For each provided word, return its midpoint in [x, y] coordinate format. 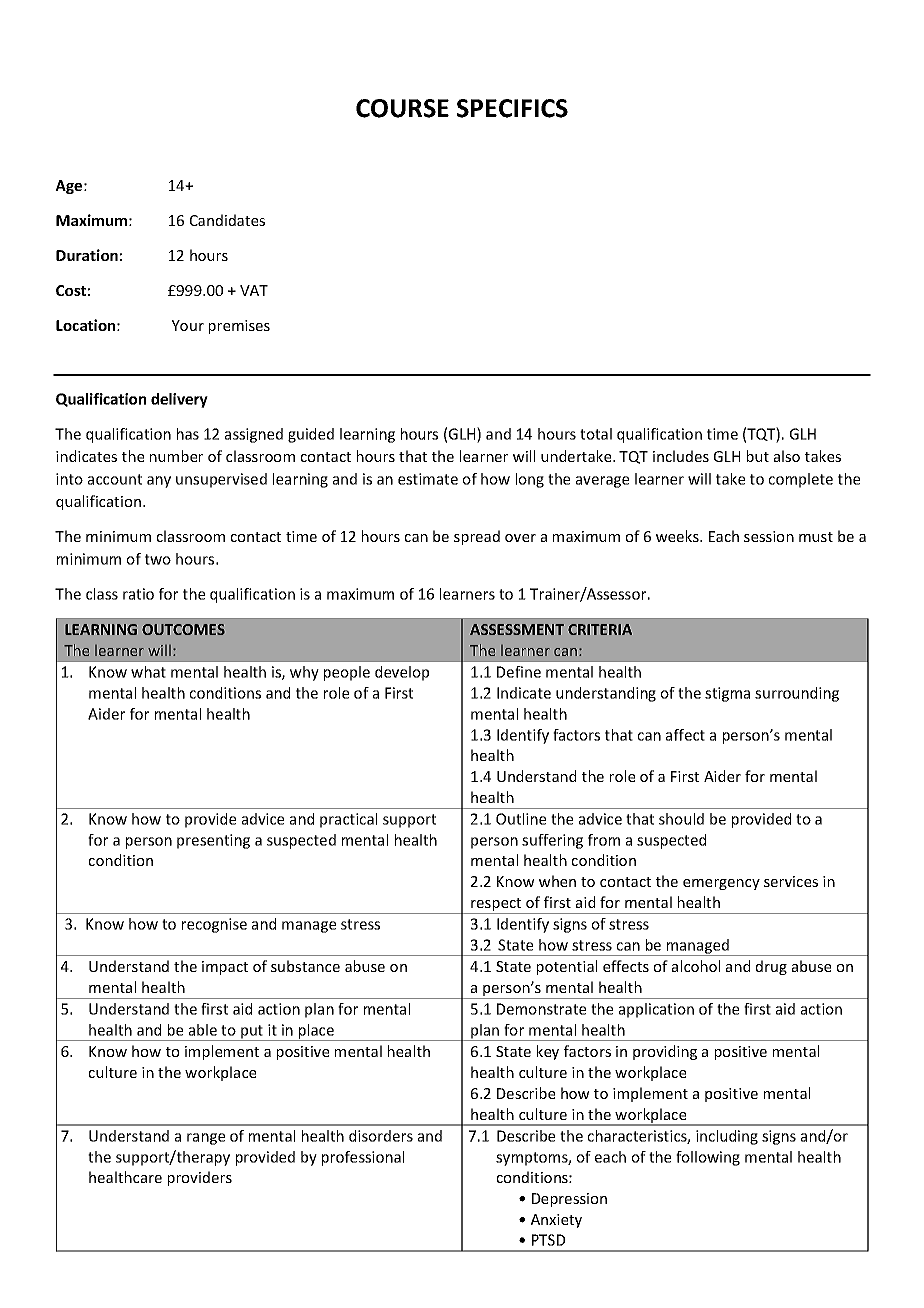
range [206, 1139]
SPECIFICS [512, 108]
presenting [213, 841]
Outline [521, 819]
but [758, 456]
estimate [428, 479]
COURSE [402, 108]
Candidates [227, 220]
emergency [721, 884]
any [159, 482]
